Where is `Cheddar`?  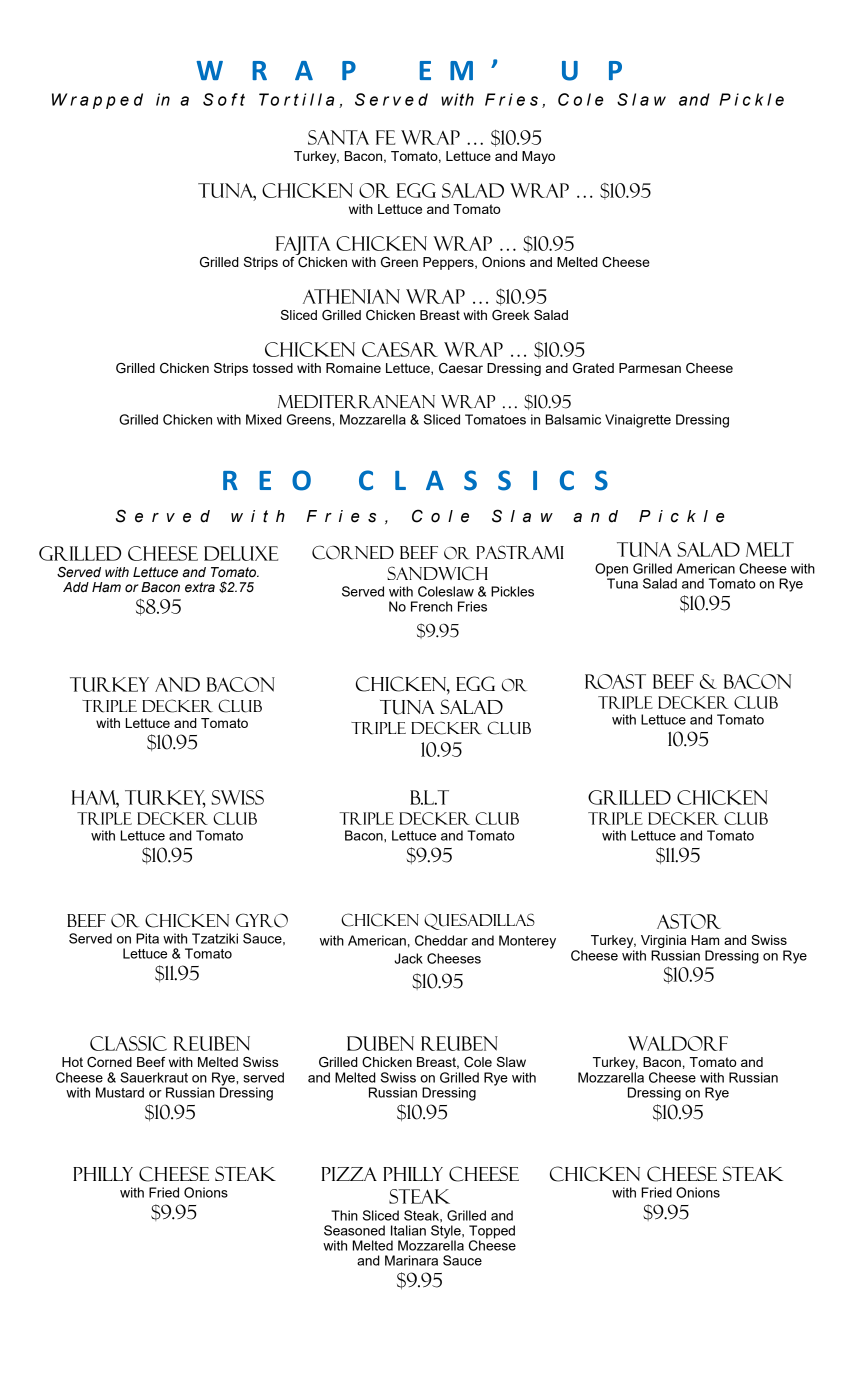 Cheddar is located at coordinates (441, 940).
